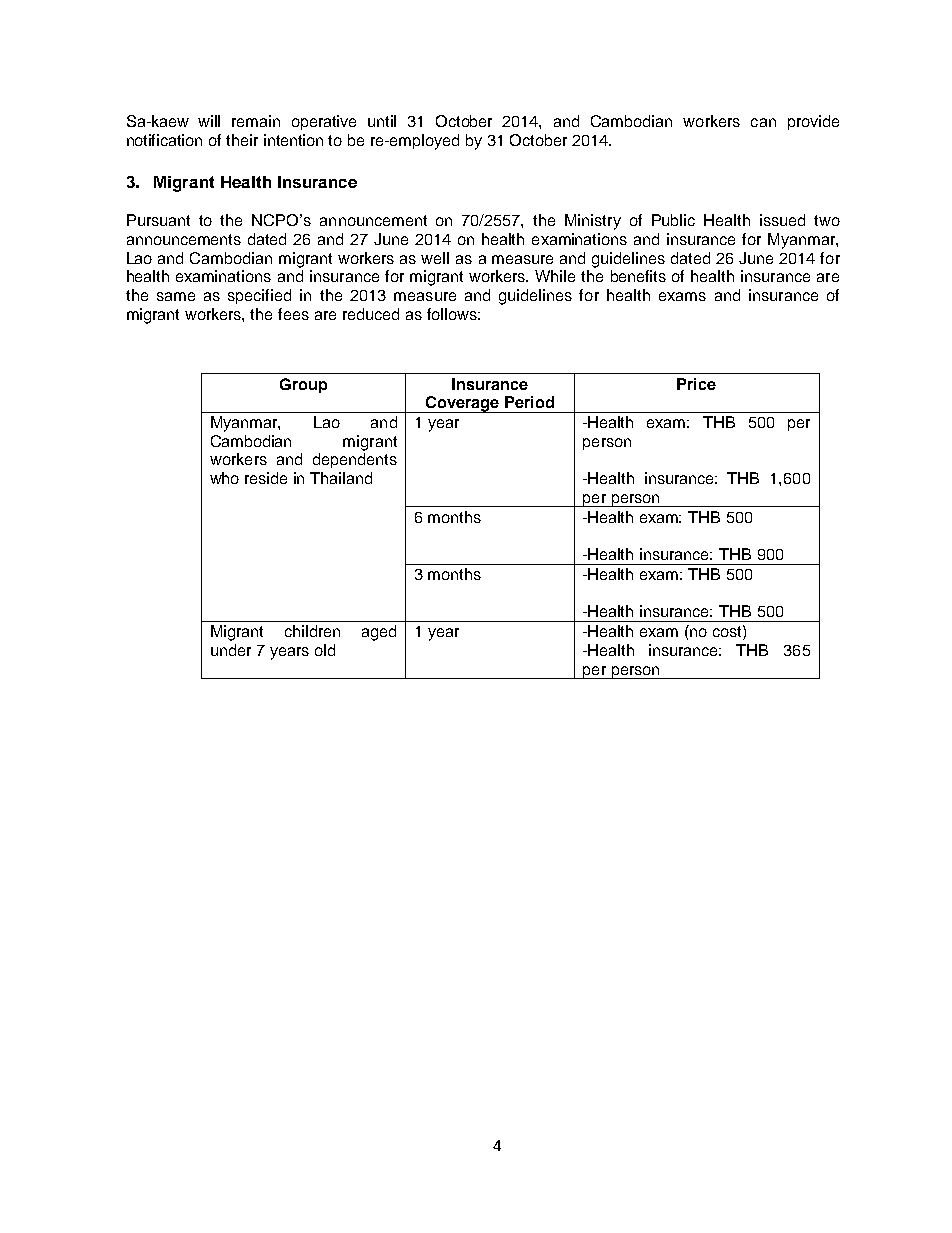  What do you see at coordinates (231, 650) in the screenshot?
I see `under` at bounding box center [231, 650].
